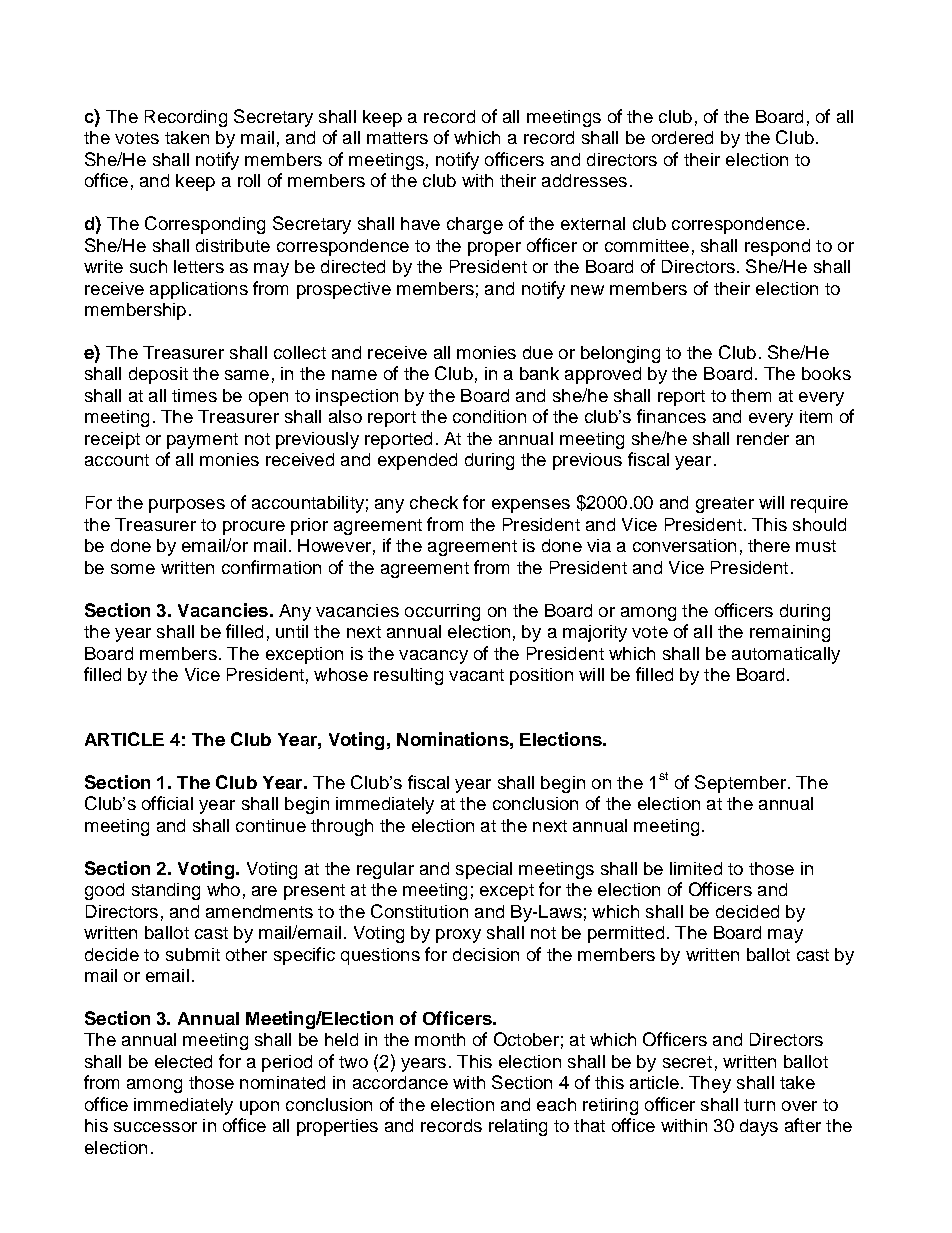 The image size is (952, 1233). Describe the element at coordinates (249, 180) in the document. I see `roll` at that location.
